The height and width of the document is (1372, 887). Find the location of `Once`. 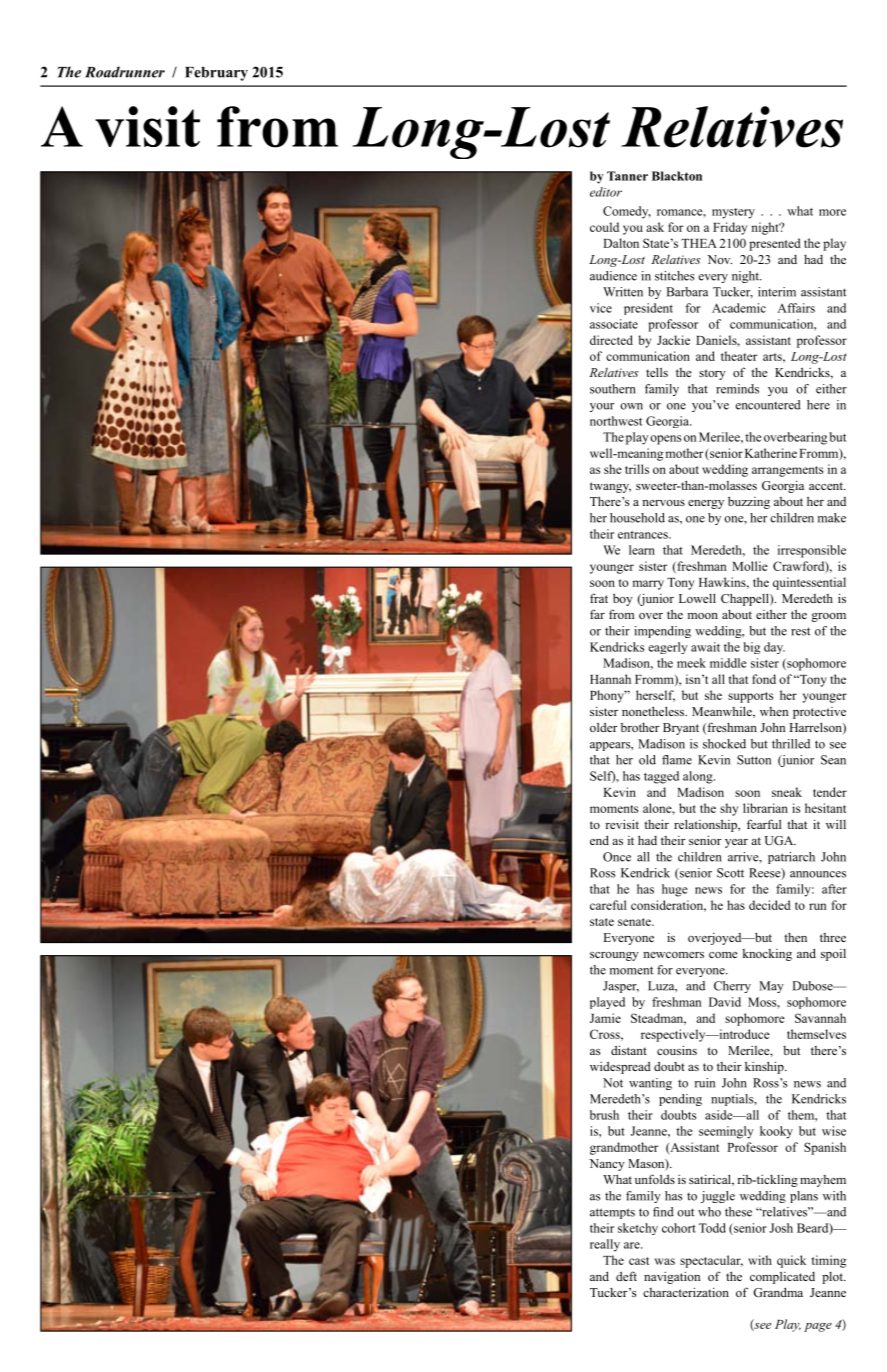

Once is located at coordinates (617, 857).
